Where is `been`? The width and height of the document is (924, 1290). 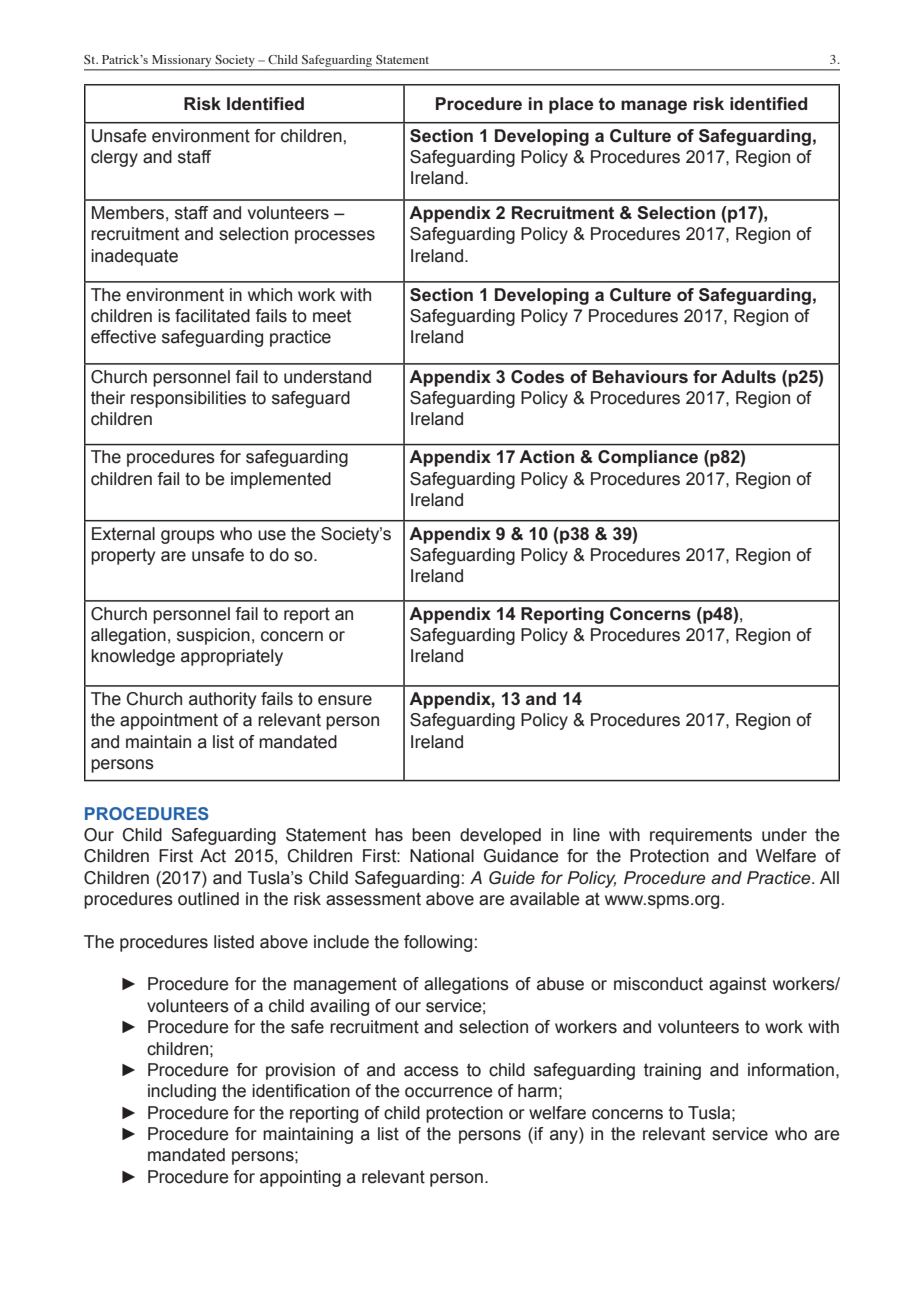
been is located at coordinates (431, 835).
